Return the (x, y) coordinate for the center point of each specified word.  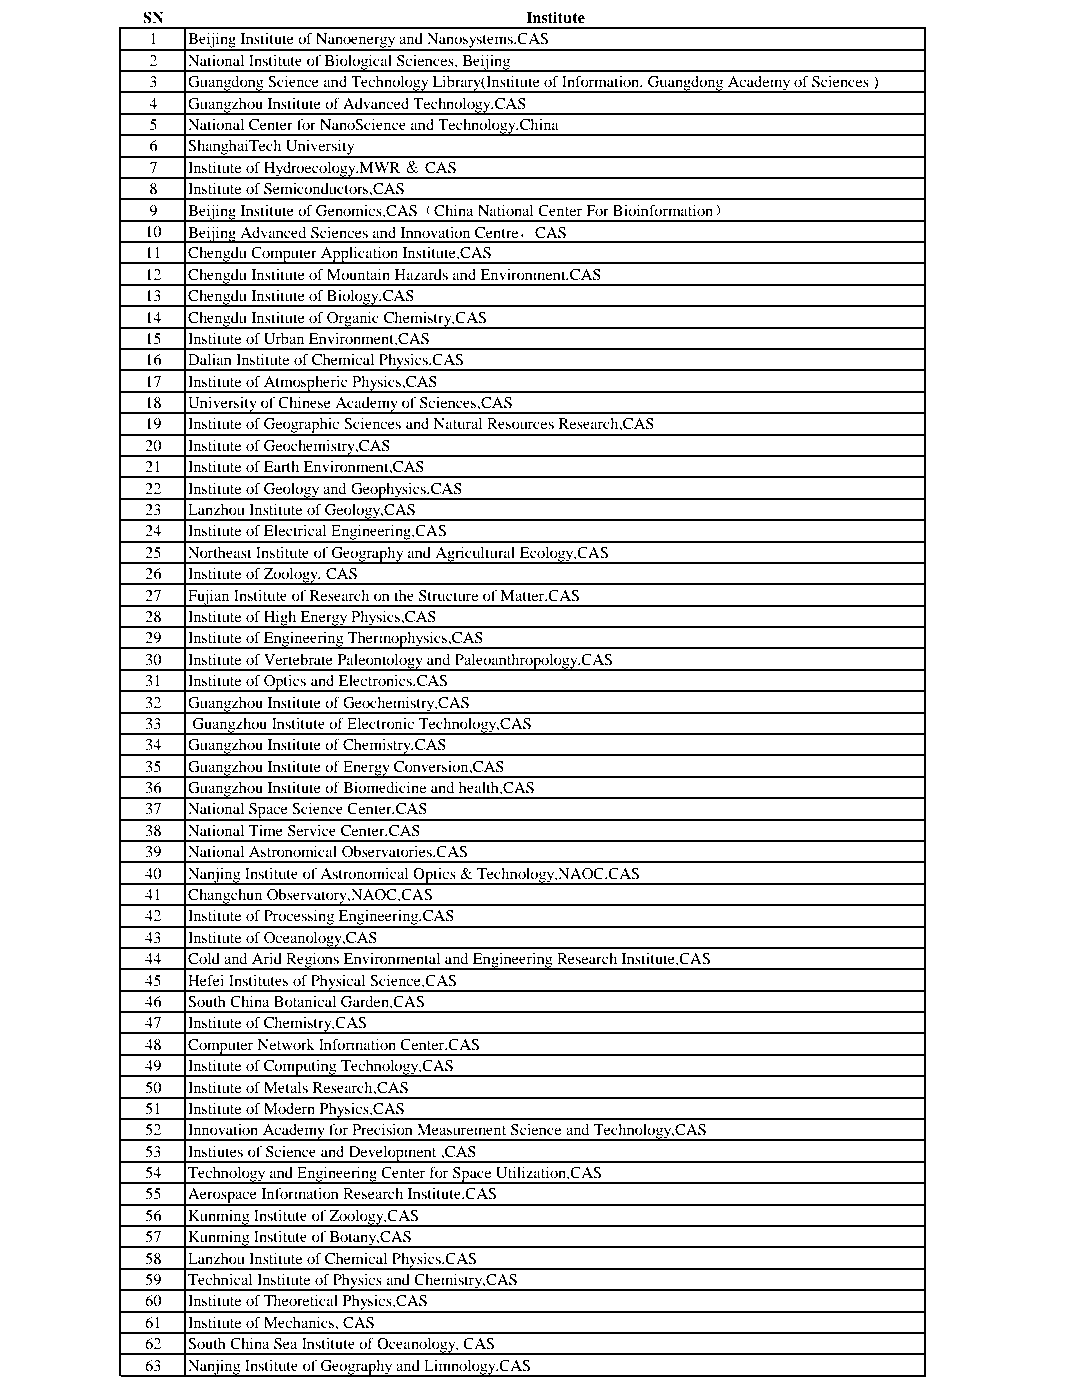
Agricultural (475, 555)
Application (359, 255)
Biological (358, 63)
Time (266, 830)
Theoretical (301, 1300)
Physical (338, 983)
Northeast (220, 552)
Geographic (302, 426)
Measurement (461, 1129)
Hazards (421, 274)
